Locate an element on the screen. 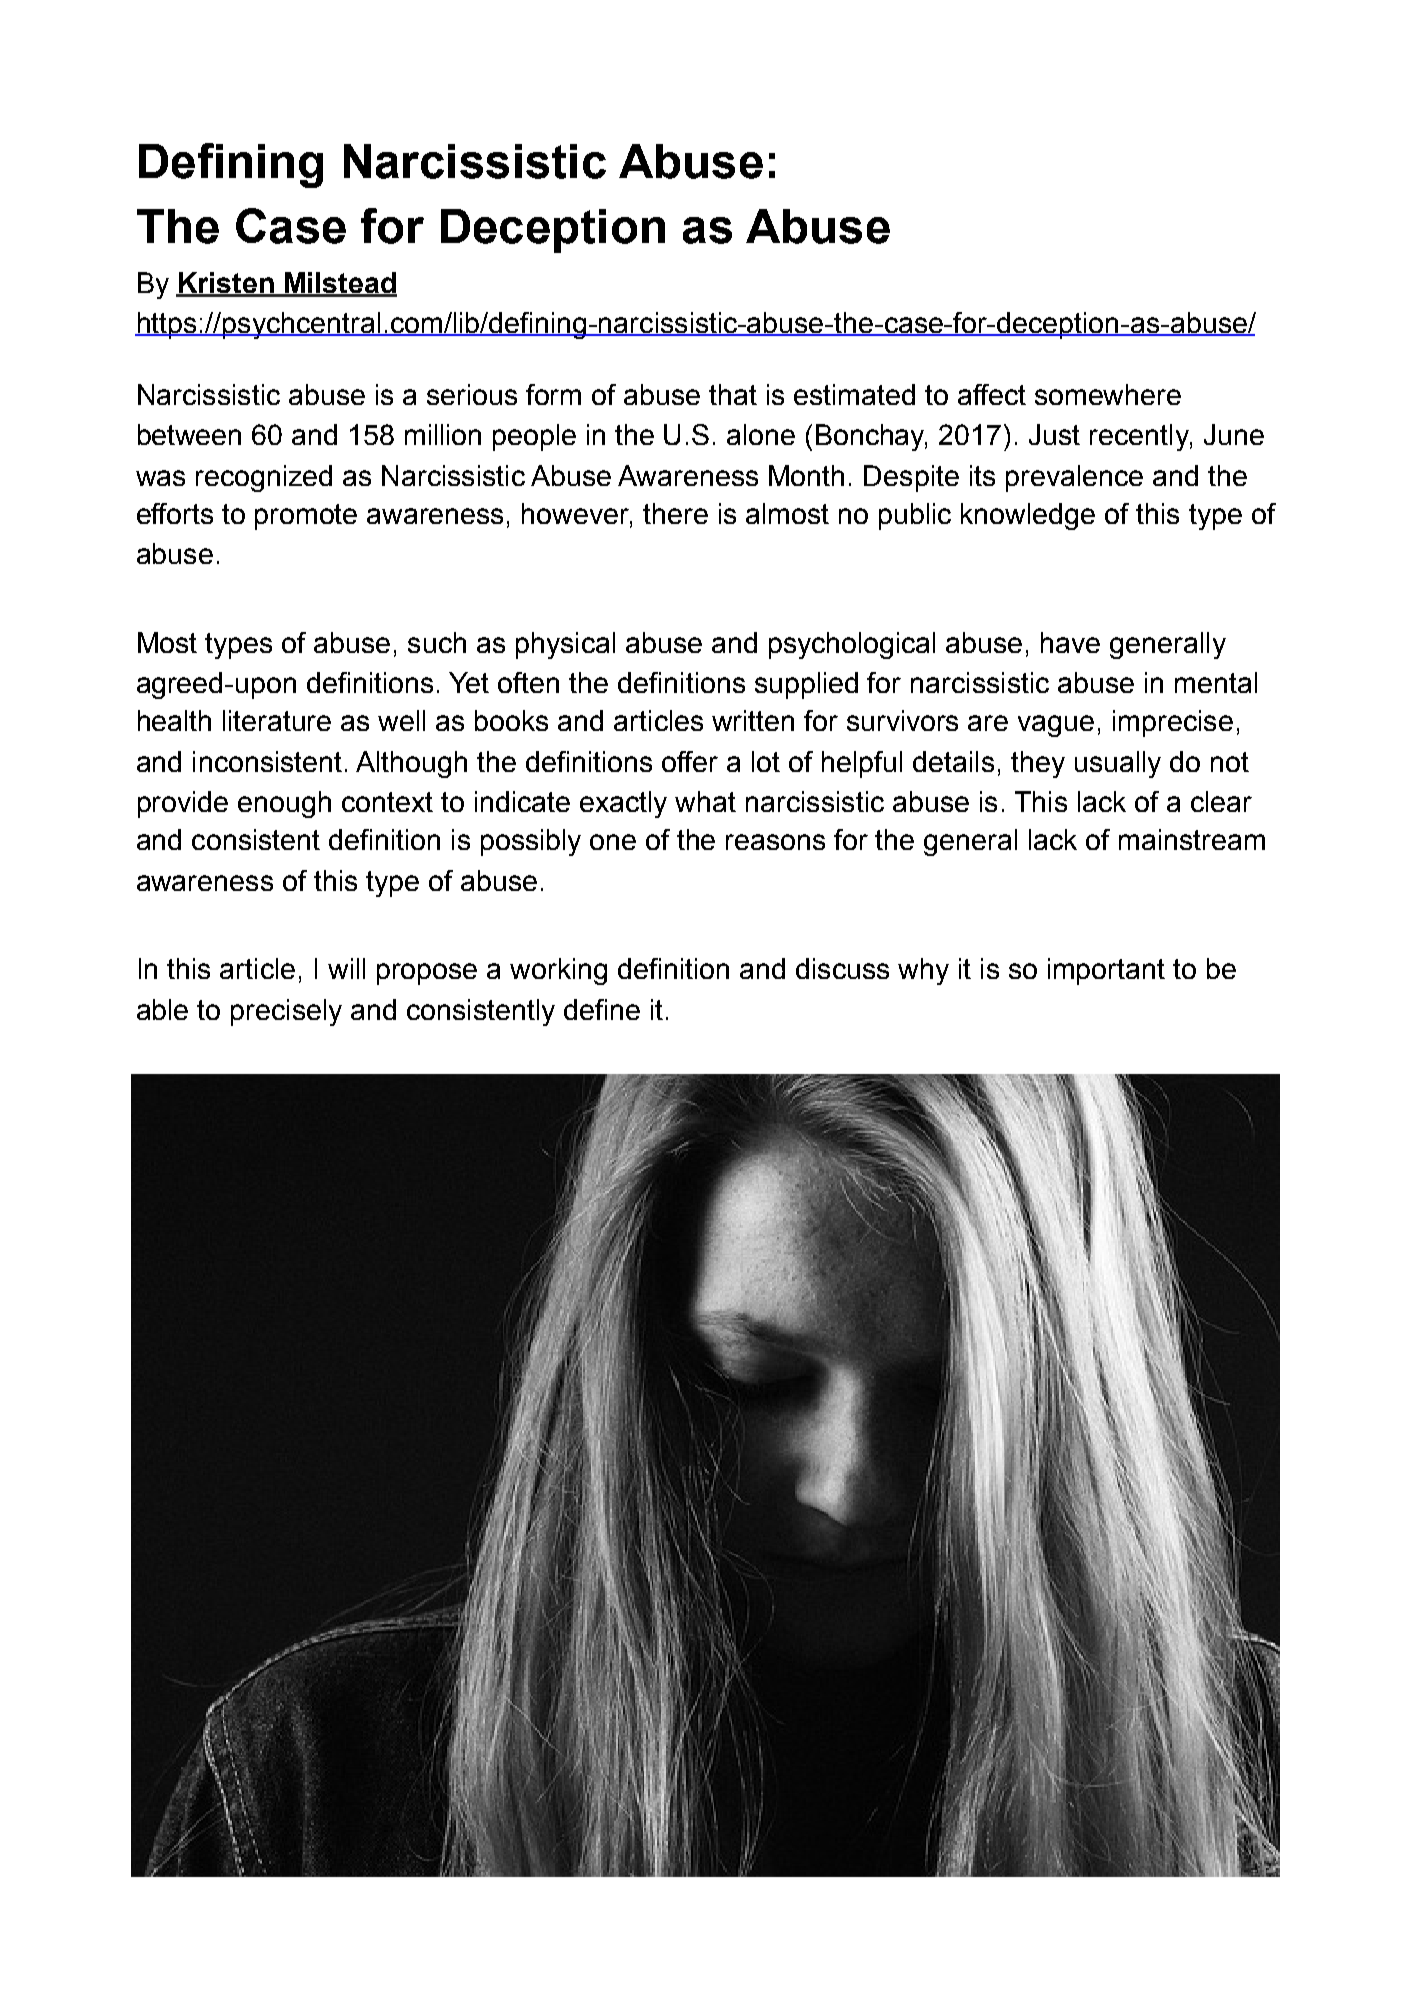  physical is located at coordinates (565, 645).
